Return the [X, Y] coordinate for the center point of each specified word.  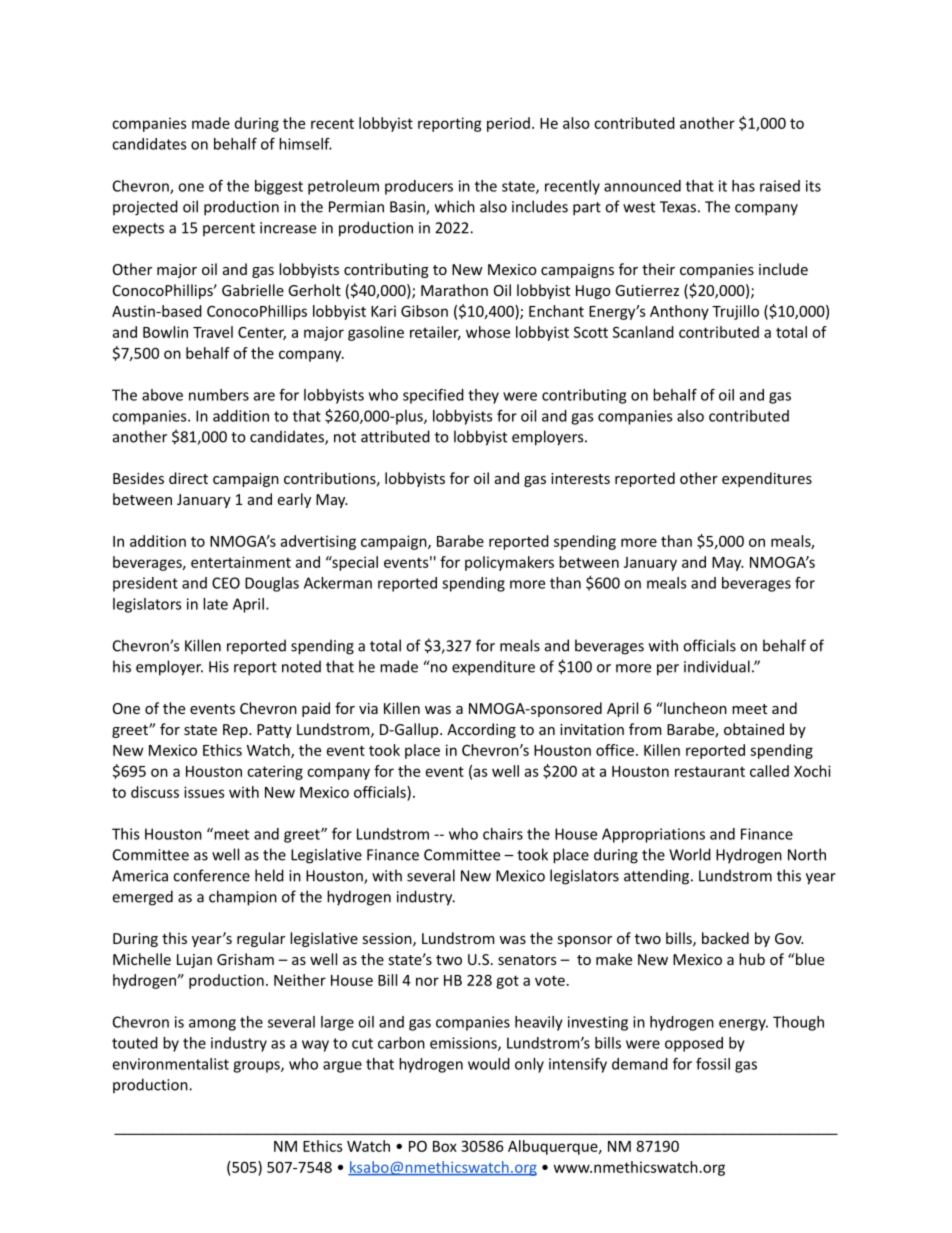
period [508, 124]
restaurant [710, 771]
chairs [503, 834]
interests [580, 478]
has [743, 186]
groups [257, 1067]
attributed [395, 436]
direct [188, 478]
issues [204, 792]
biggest [279, 187]
